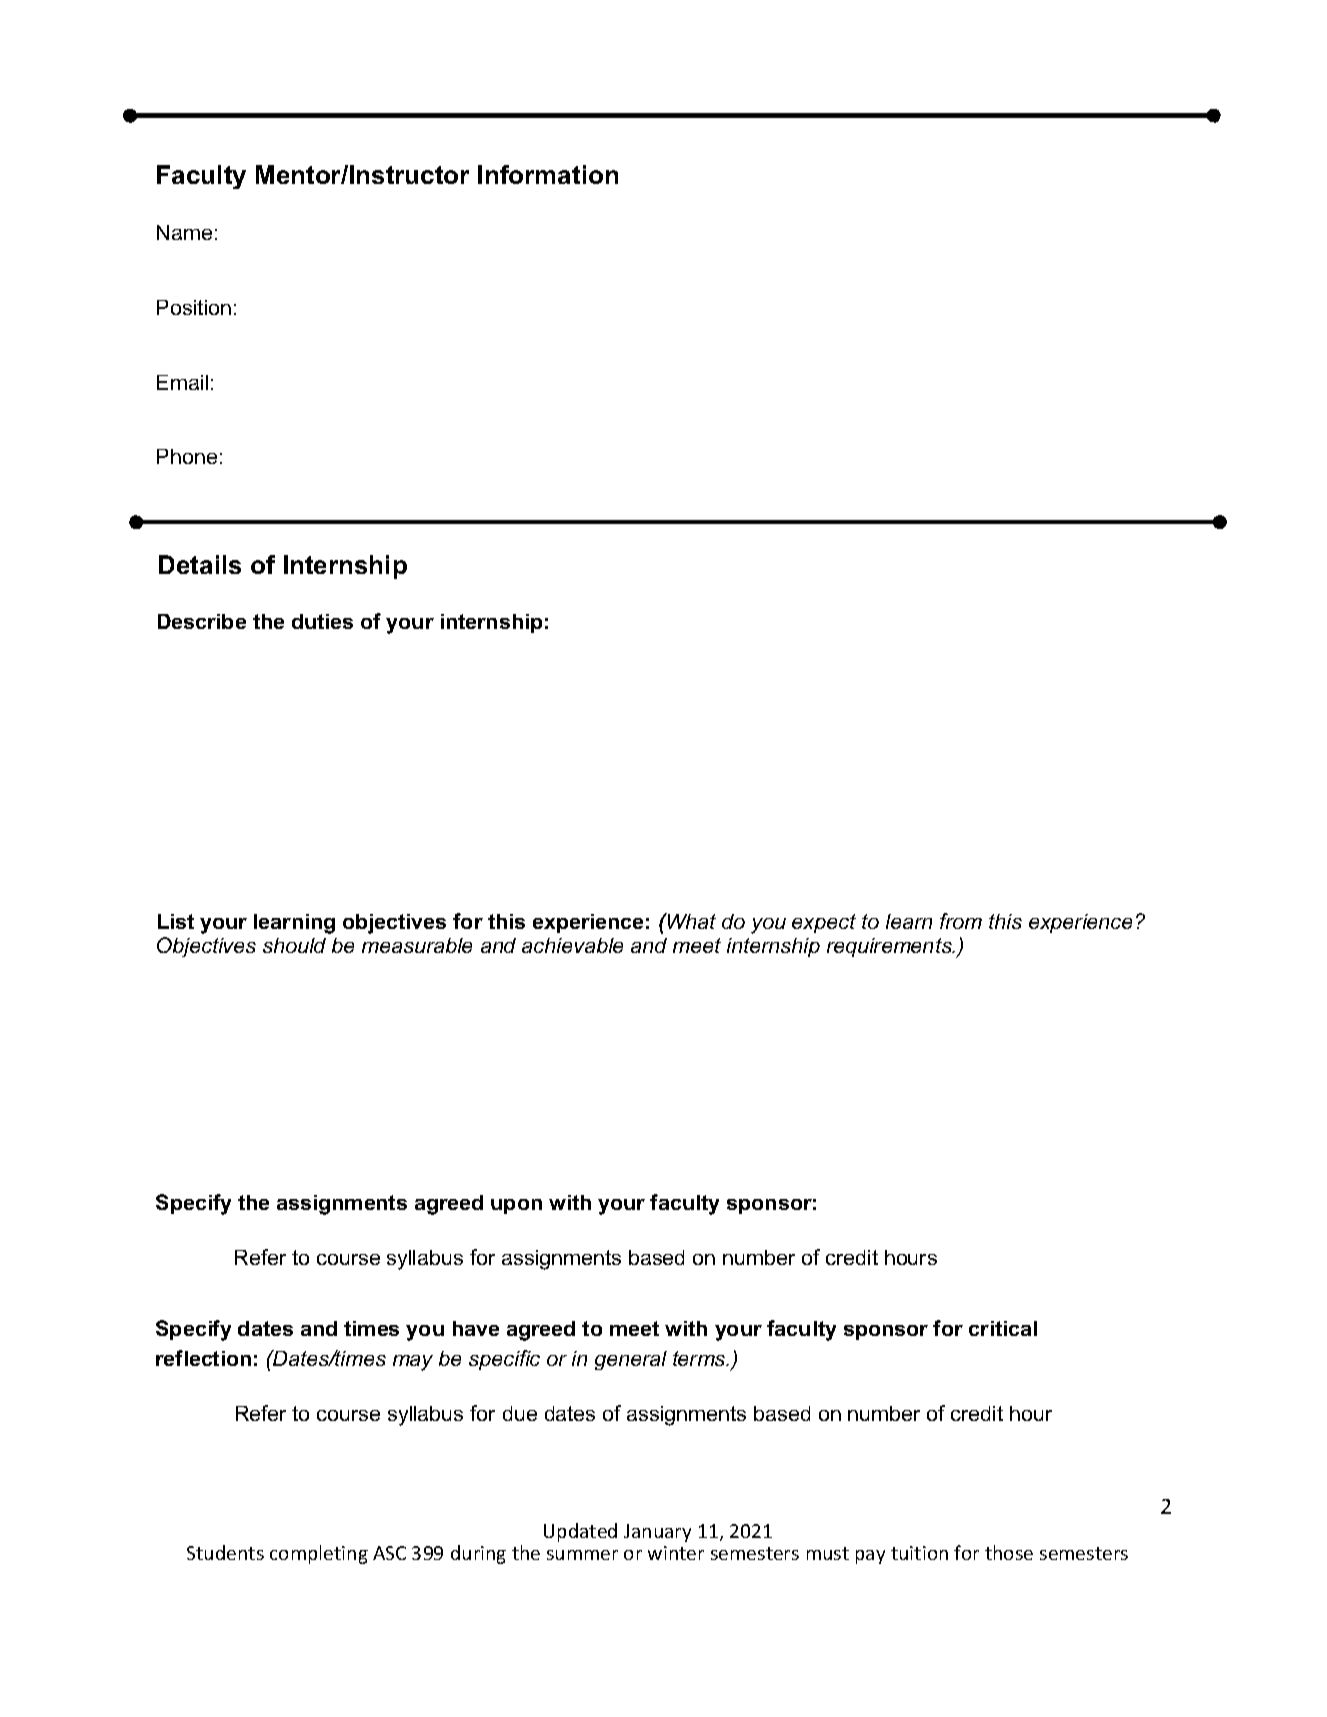 The image size is (1327, 1717). Describe the element at coordinates (548, 174) in the screenshot. I see `Information` at that location.
